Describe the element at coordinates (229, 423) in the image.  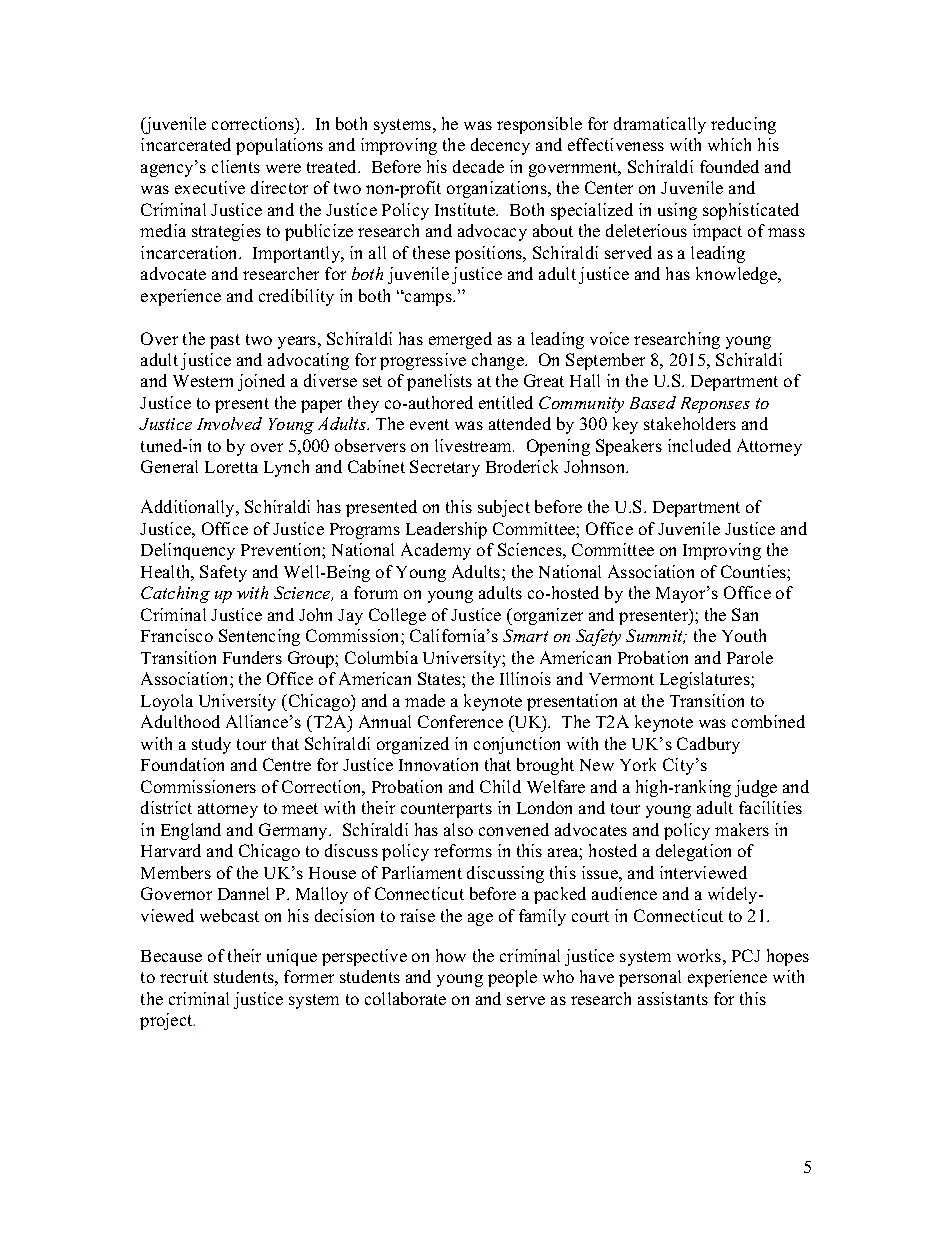
I see `Involved` at that location.
